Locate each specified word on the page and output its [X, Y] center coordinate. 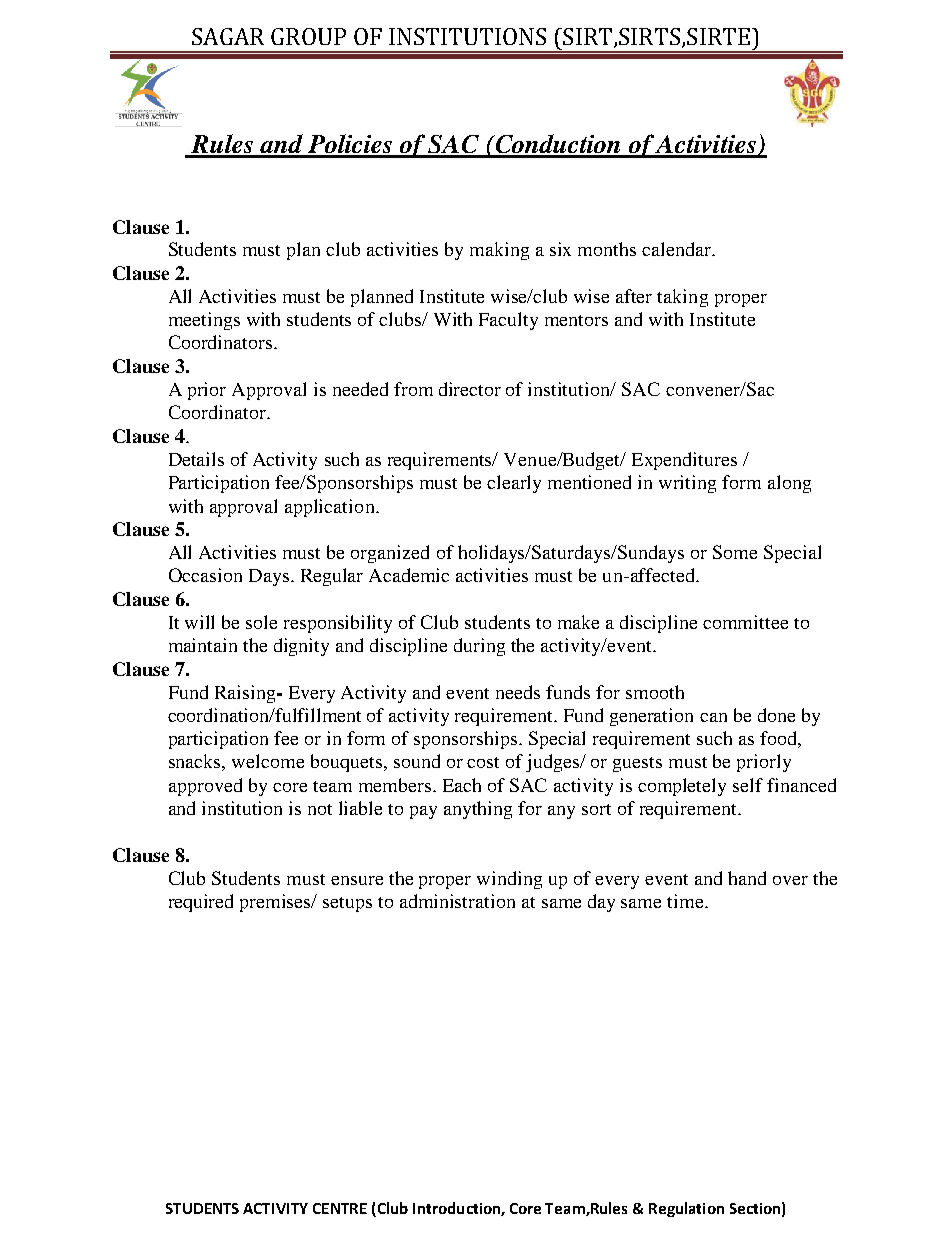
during [479, 647]
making [499, 251]
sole [261, 622]
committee [745, 622]
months [607, 249]
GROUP [308, 36]
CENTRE [340, 1208]
